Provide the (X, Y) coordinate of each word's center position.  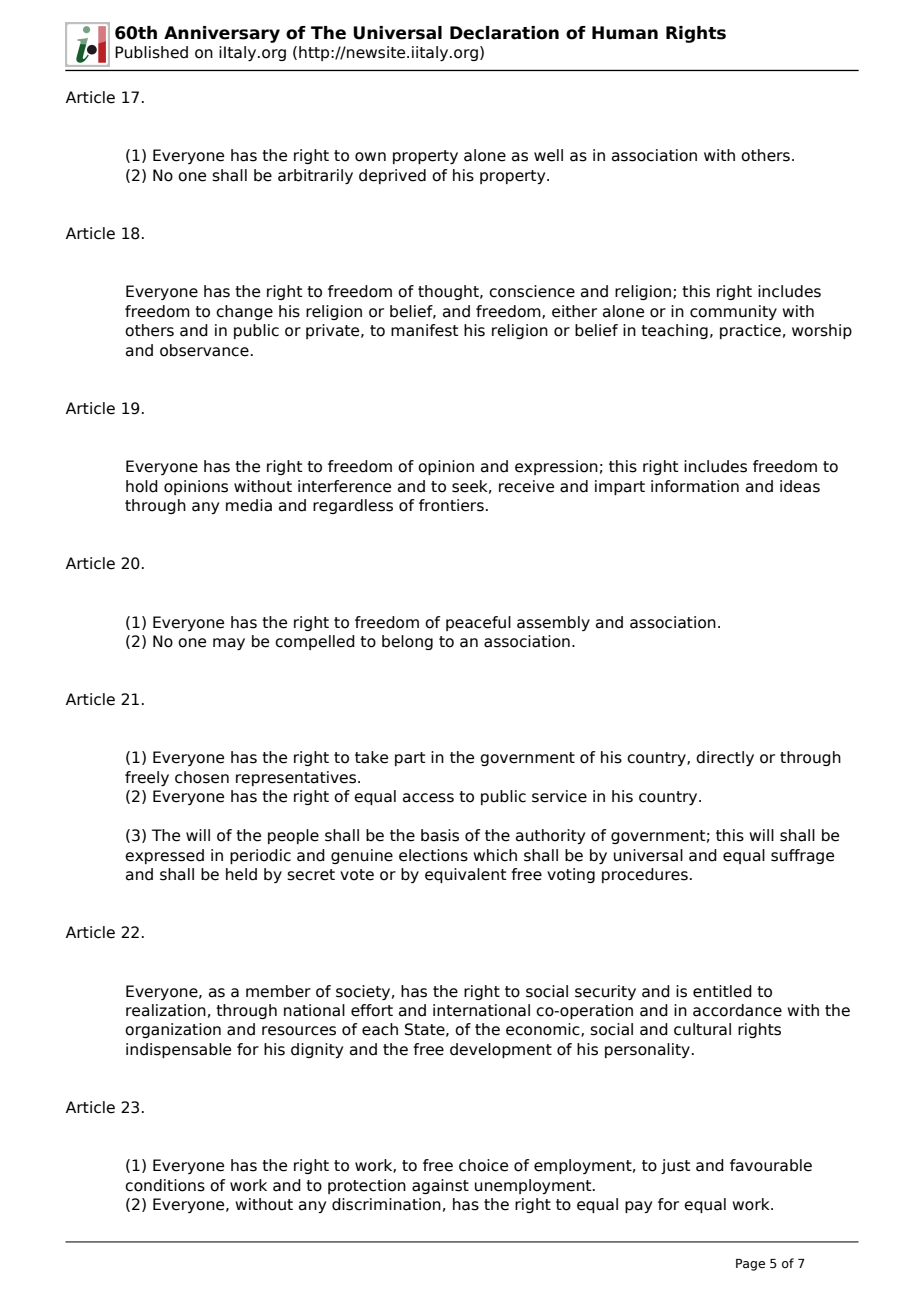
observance (204, 350)
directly (725, 758)
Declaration (504, 33)
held (241, 874)
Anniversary (222, 34)
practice (750, 331)
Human (625, 33)
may (229, 644)
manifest (424, 330)
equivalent (465, 875)
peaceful (478, 623)
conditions (165, 1185)
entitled (722, 991)
